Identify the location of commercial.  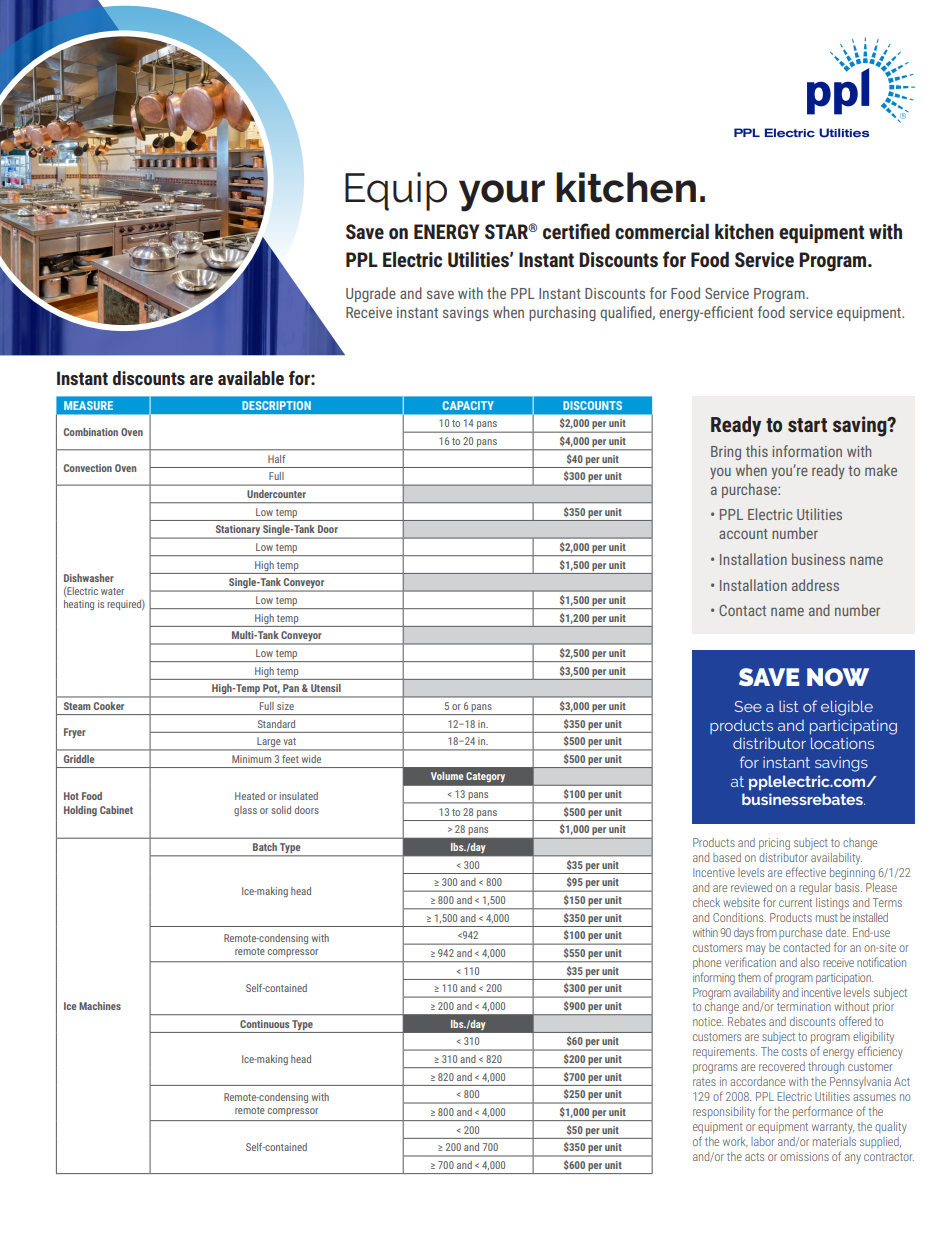
(662, 231).
